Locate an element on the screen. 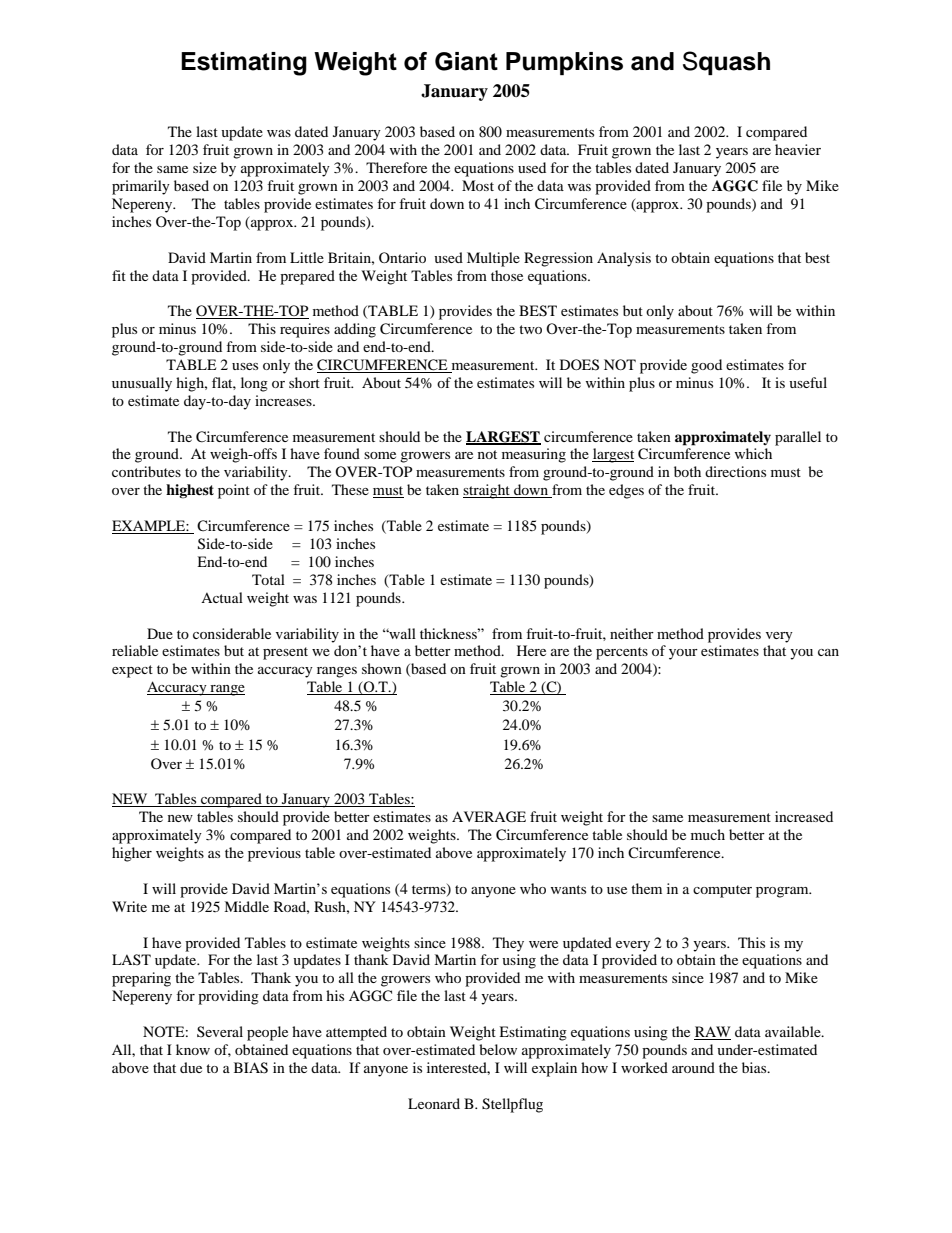  know is located at coordinates (193, 1049).
